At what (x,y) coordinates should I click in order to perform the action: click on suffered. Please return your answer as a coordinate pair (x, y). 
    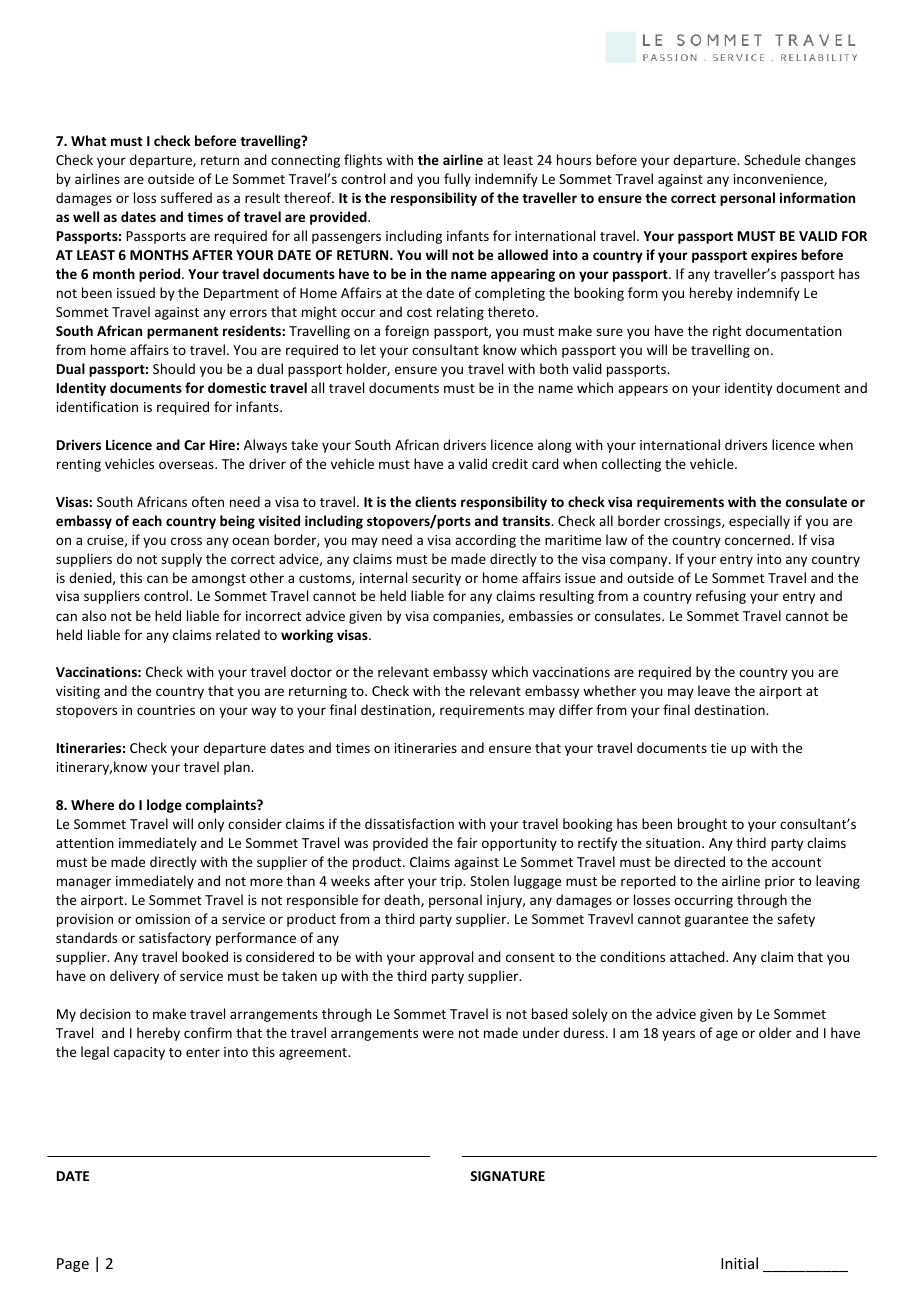
    Looking at the image, I should click on (186, 197).
